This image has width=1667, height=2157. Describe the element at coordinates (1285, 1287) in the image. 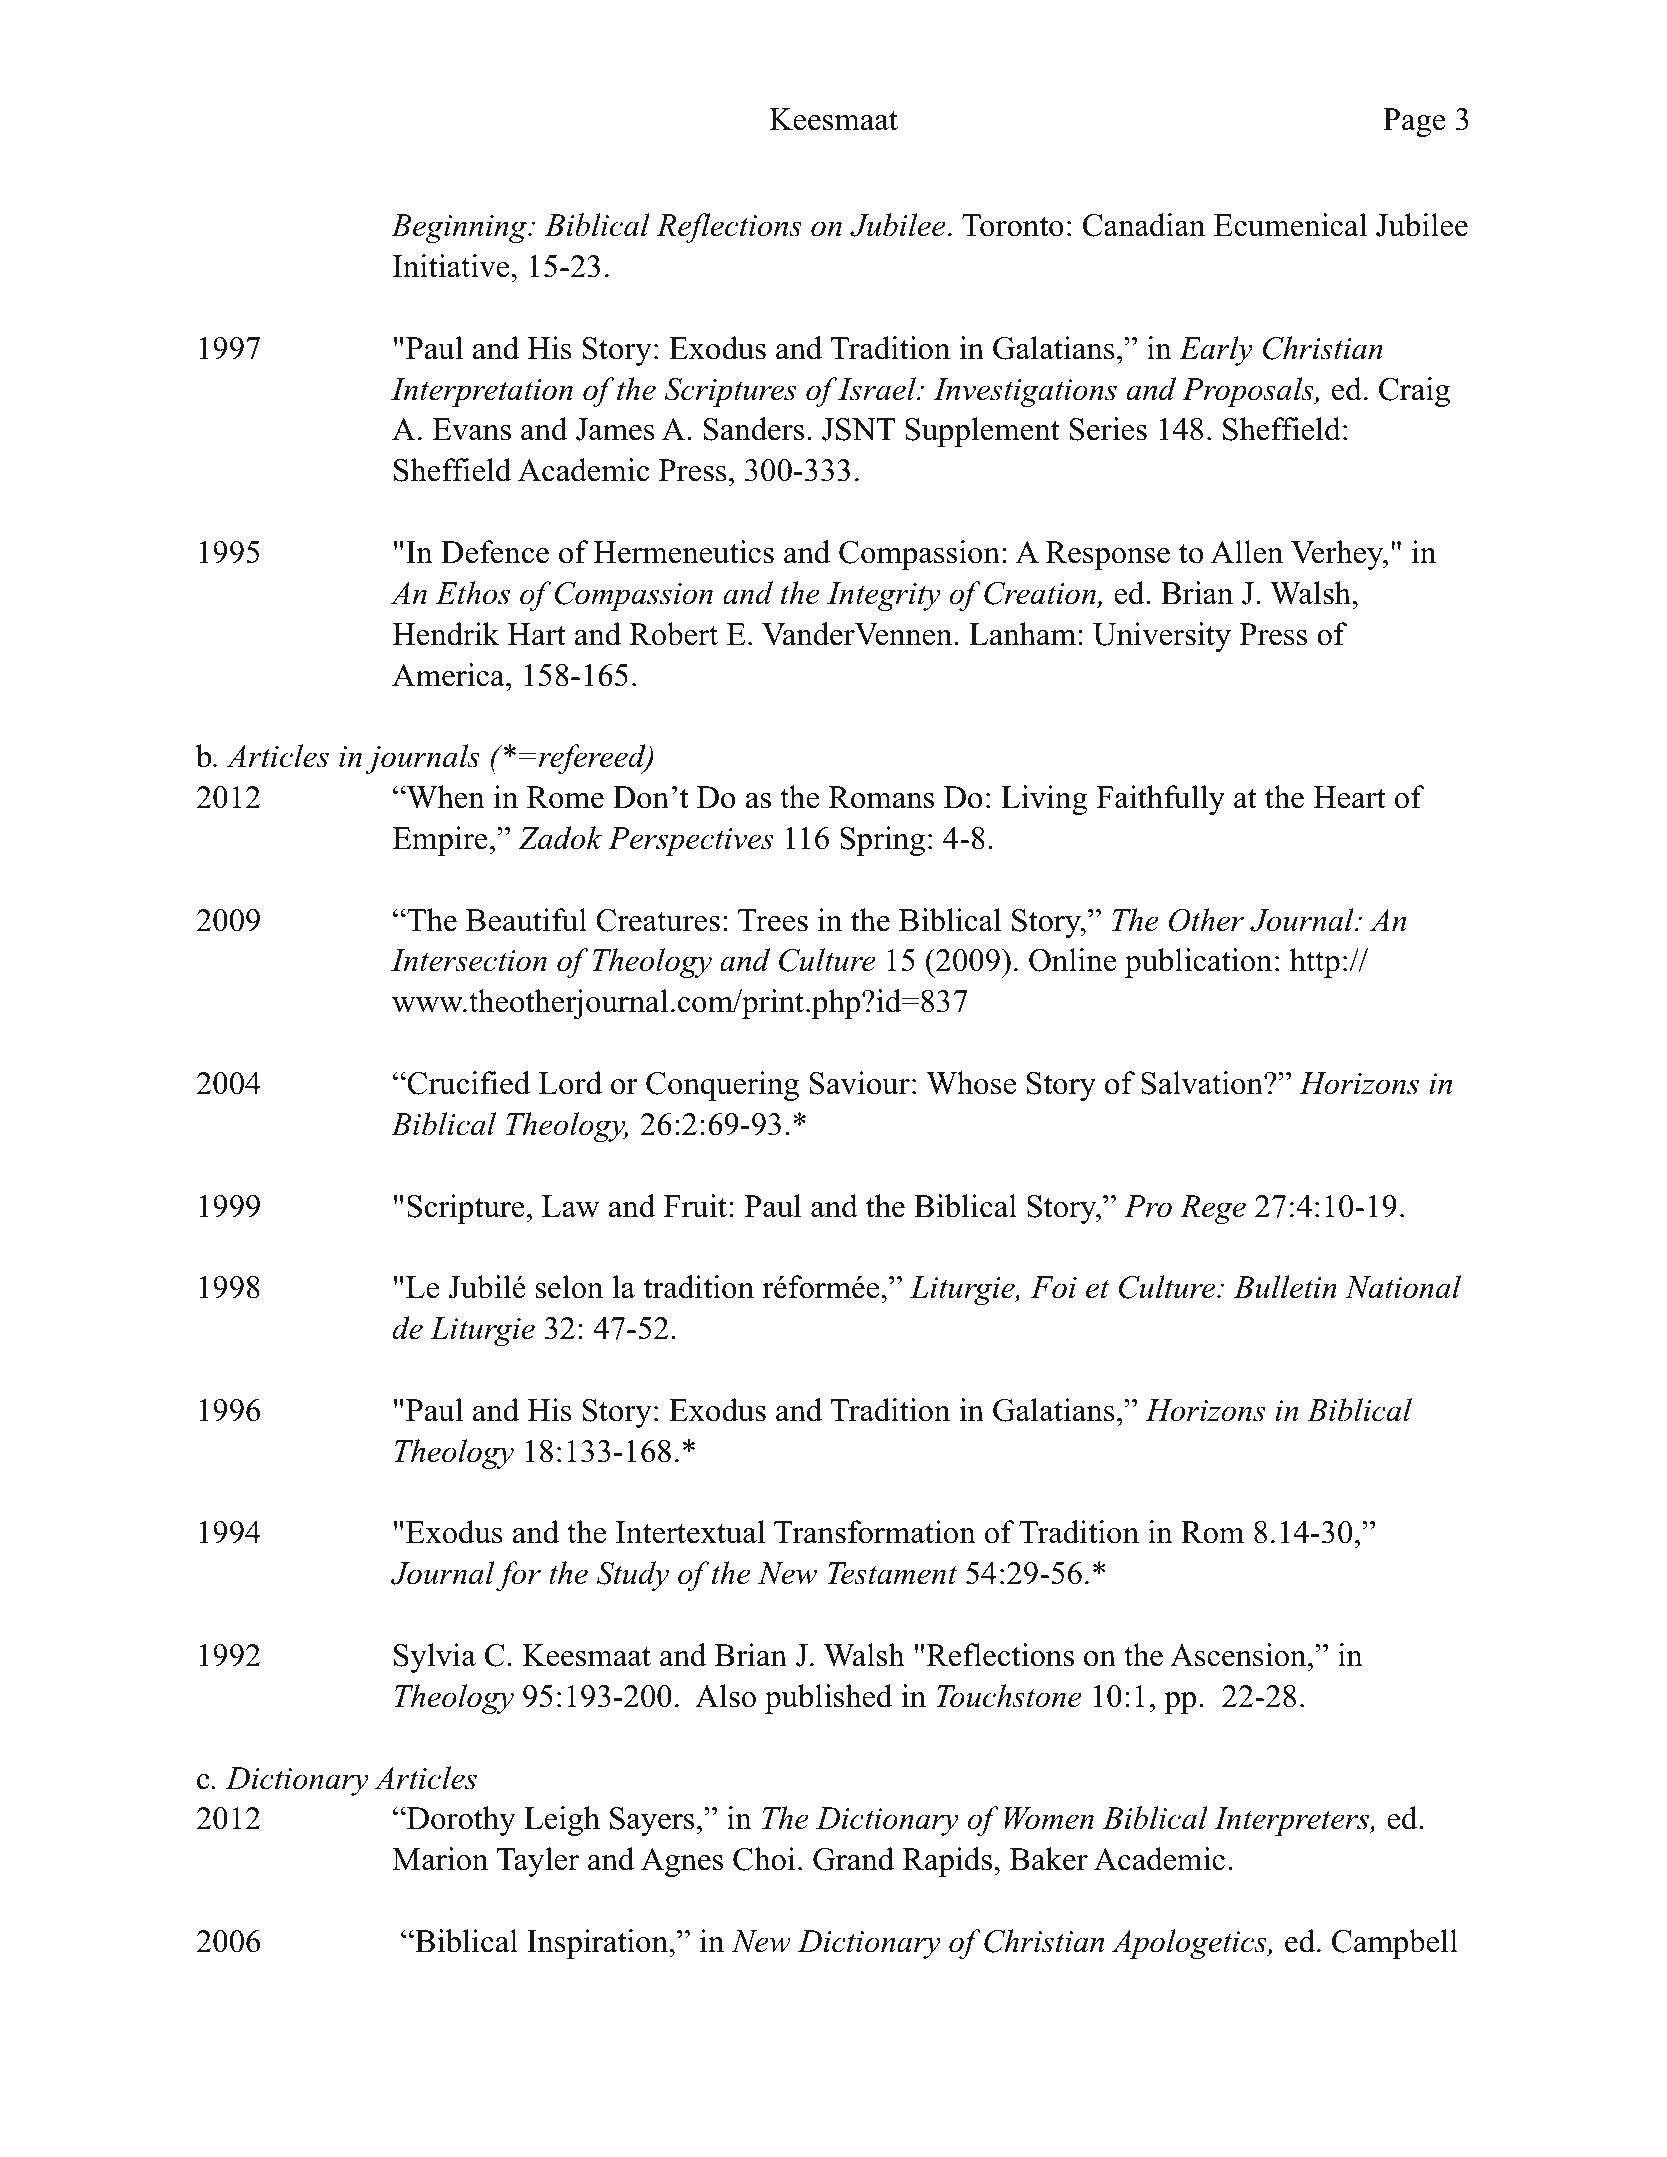

I see `Bulletin` at that location.
